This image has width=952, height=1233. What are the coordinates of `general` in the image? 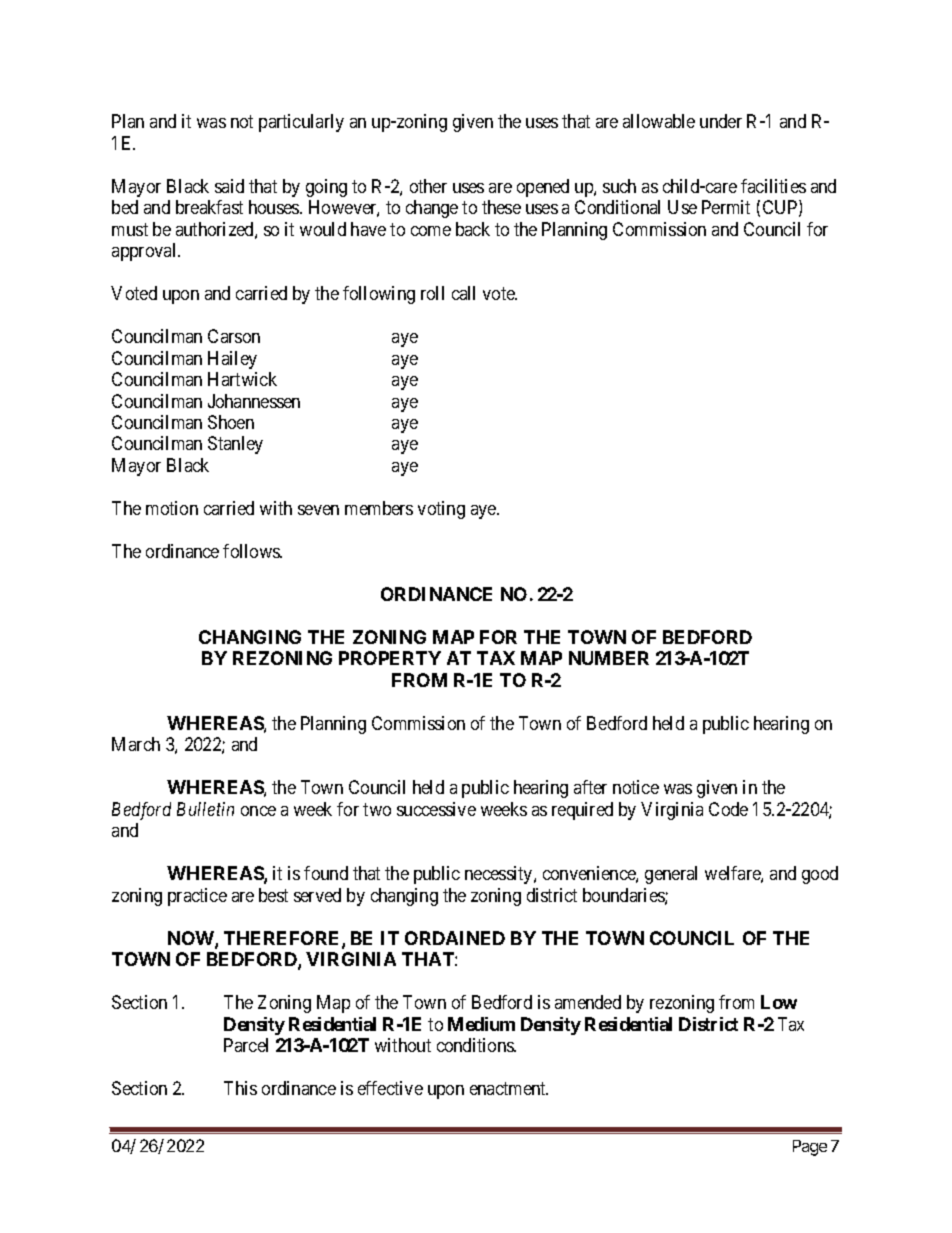 It's located at (671, 875).
